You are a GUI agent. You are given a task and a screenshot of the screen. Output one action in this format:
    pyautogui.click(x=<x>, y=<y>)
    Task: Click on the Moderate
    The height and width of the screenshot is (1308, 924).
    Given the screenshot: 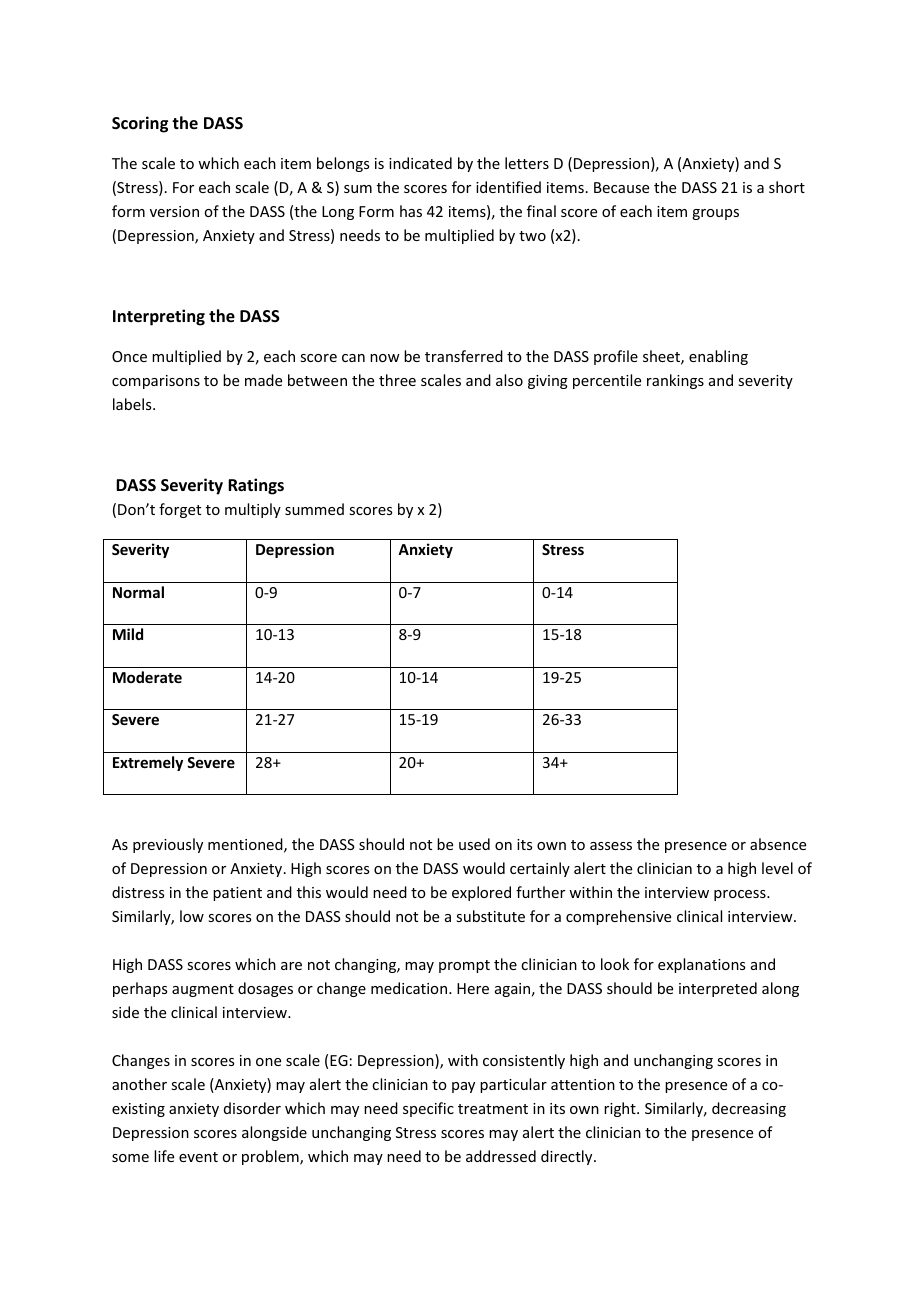 What is the action you would take?
    pyautogui.click(x=147, y=677)
